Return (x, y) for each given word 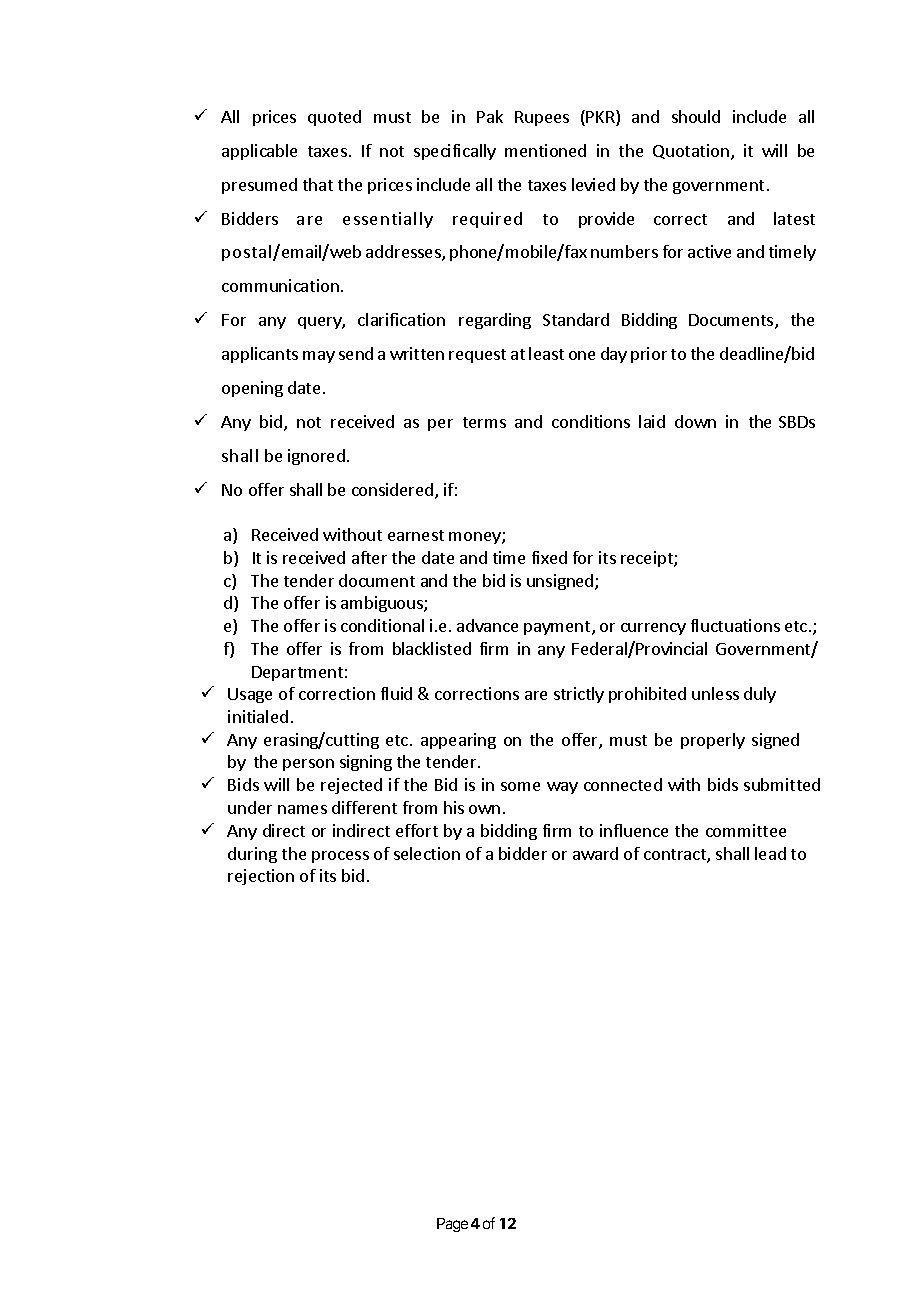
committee (746, 830)
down (695, 421)
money (476, 538)
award (595, 853)
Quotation (691, 151)
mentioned (545, 150)
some (520, 786)
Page (452, 1225)
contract (676, 856)
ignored (316, 457)
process (340, 857)
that (318, 184)
